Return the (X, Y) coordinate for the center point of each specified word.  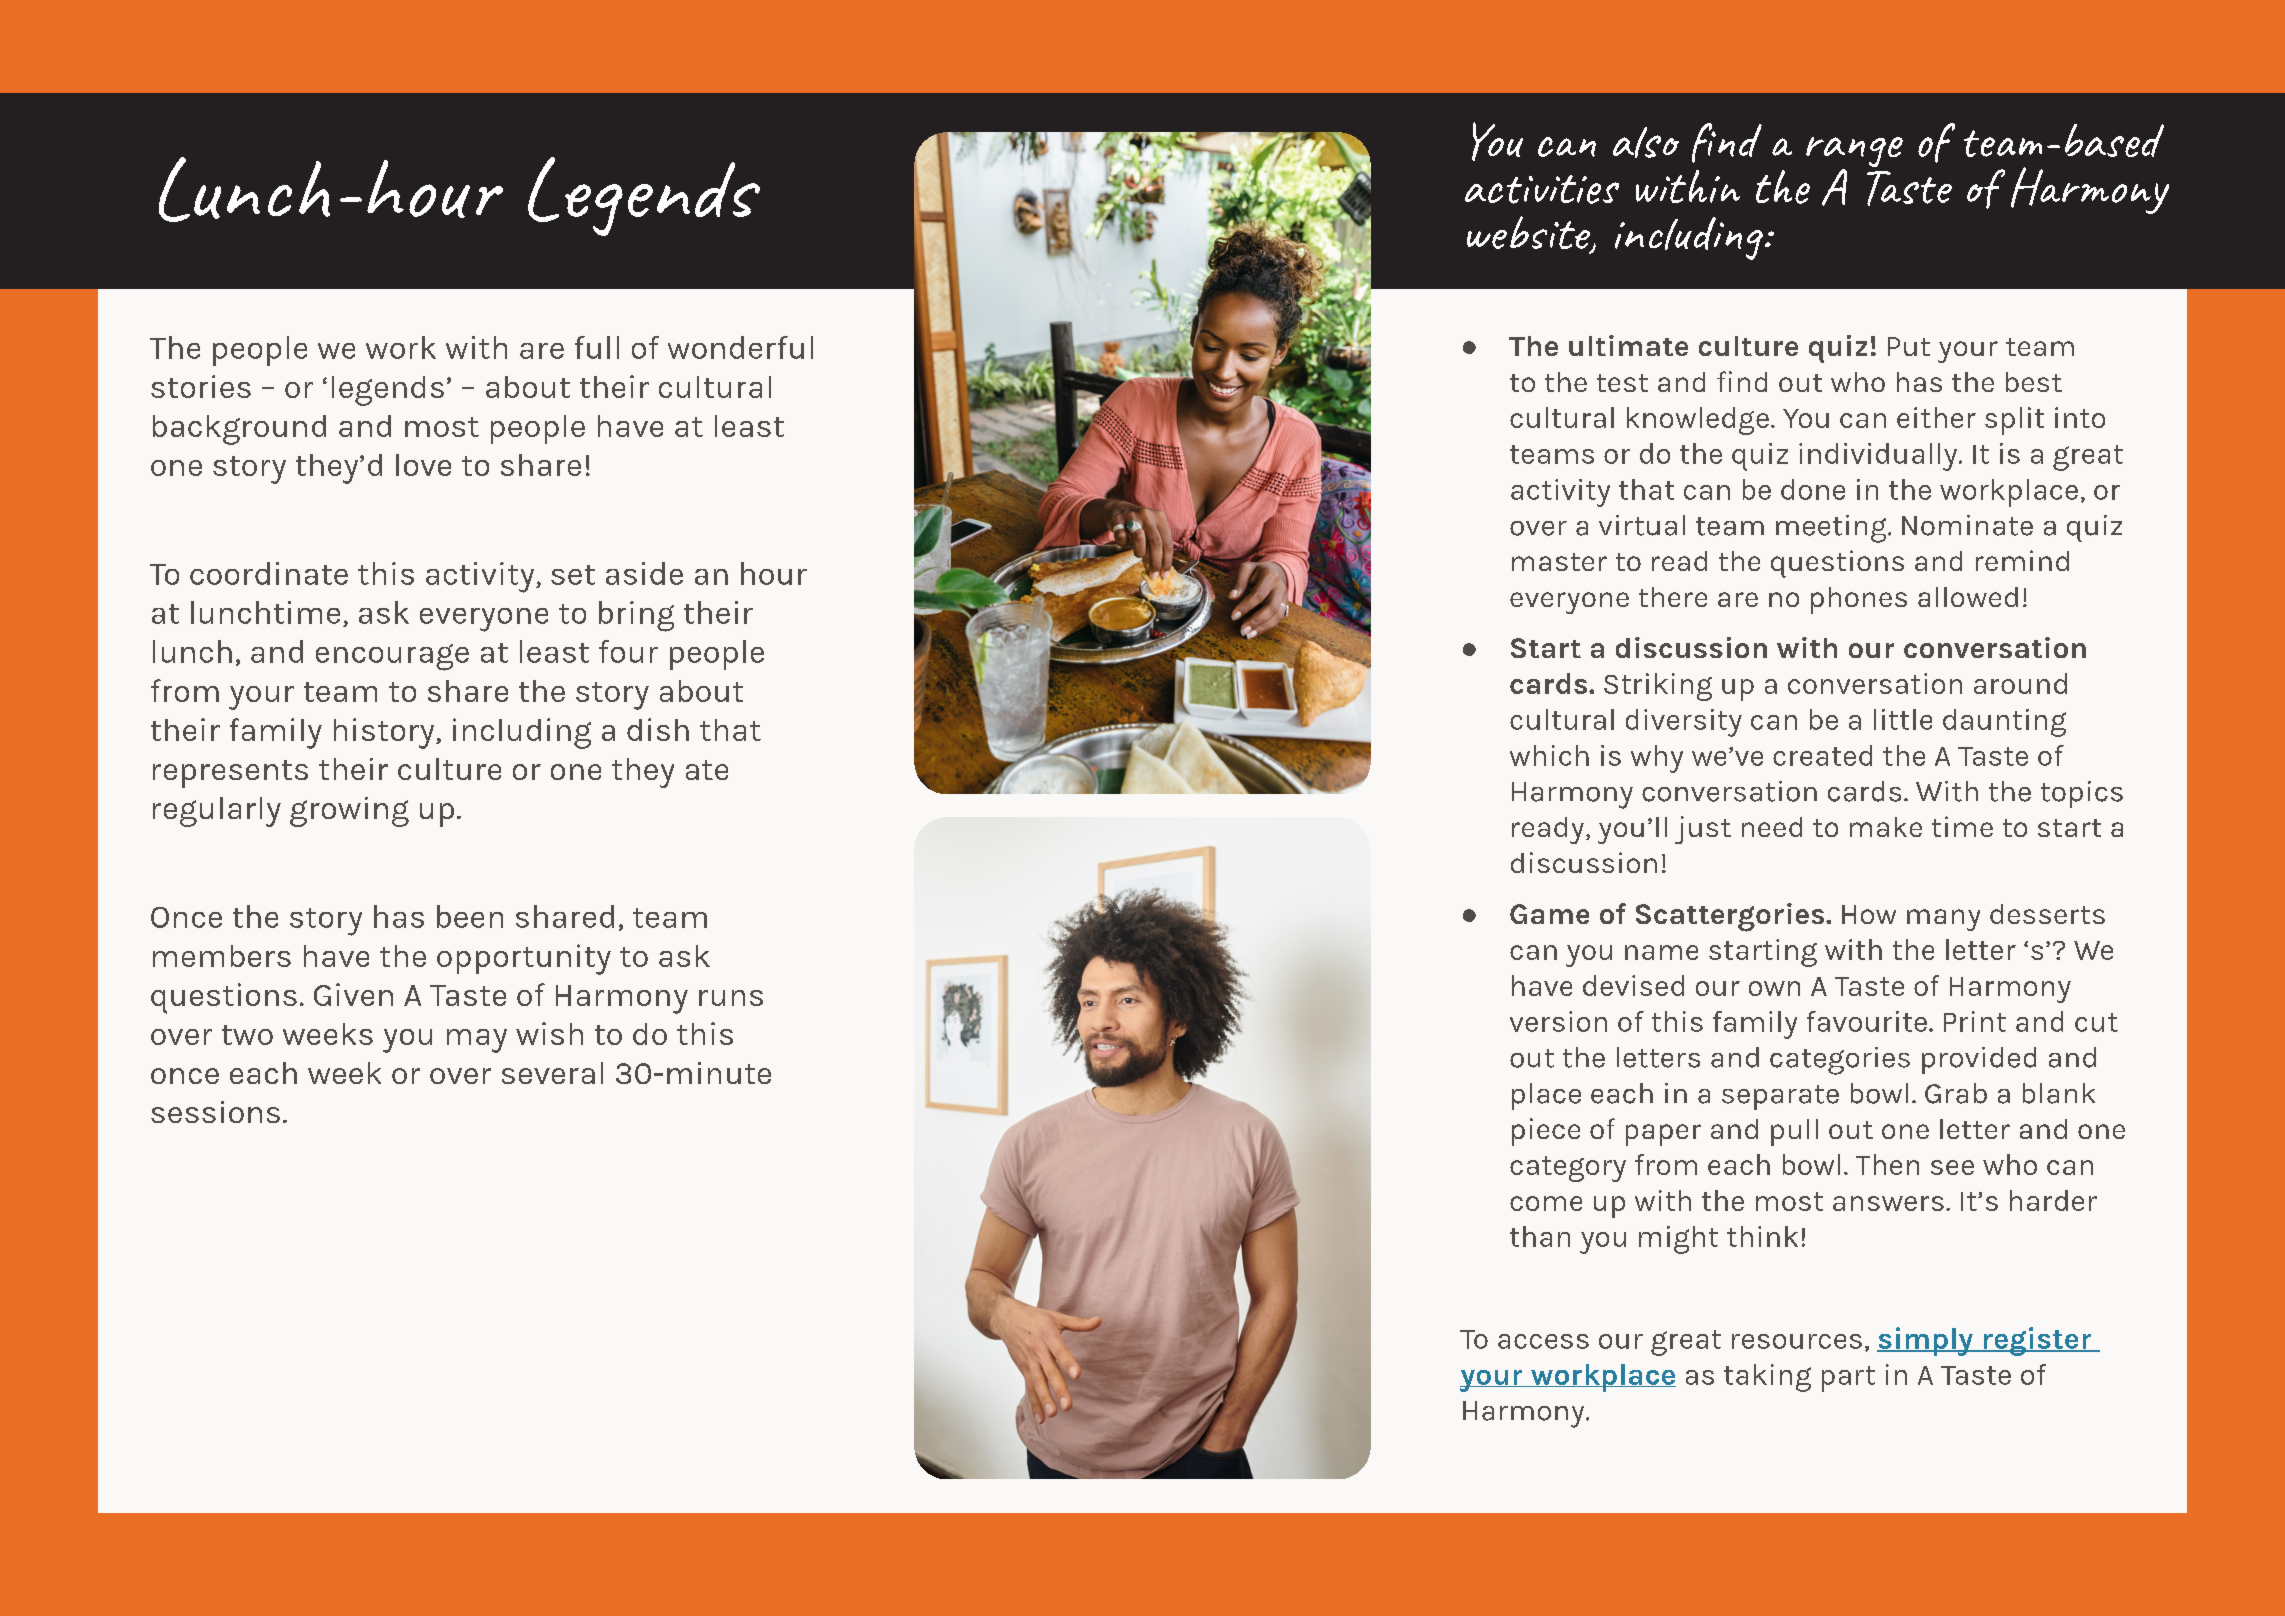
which (1549, 755)
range (1854, 153)
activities (1542, 189)
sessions (215, 1112)
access (1543, 1341)
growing (349, 812)
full (597, 347)
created (1822, 755)
